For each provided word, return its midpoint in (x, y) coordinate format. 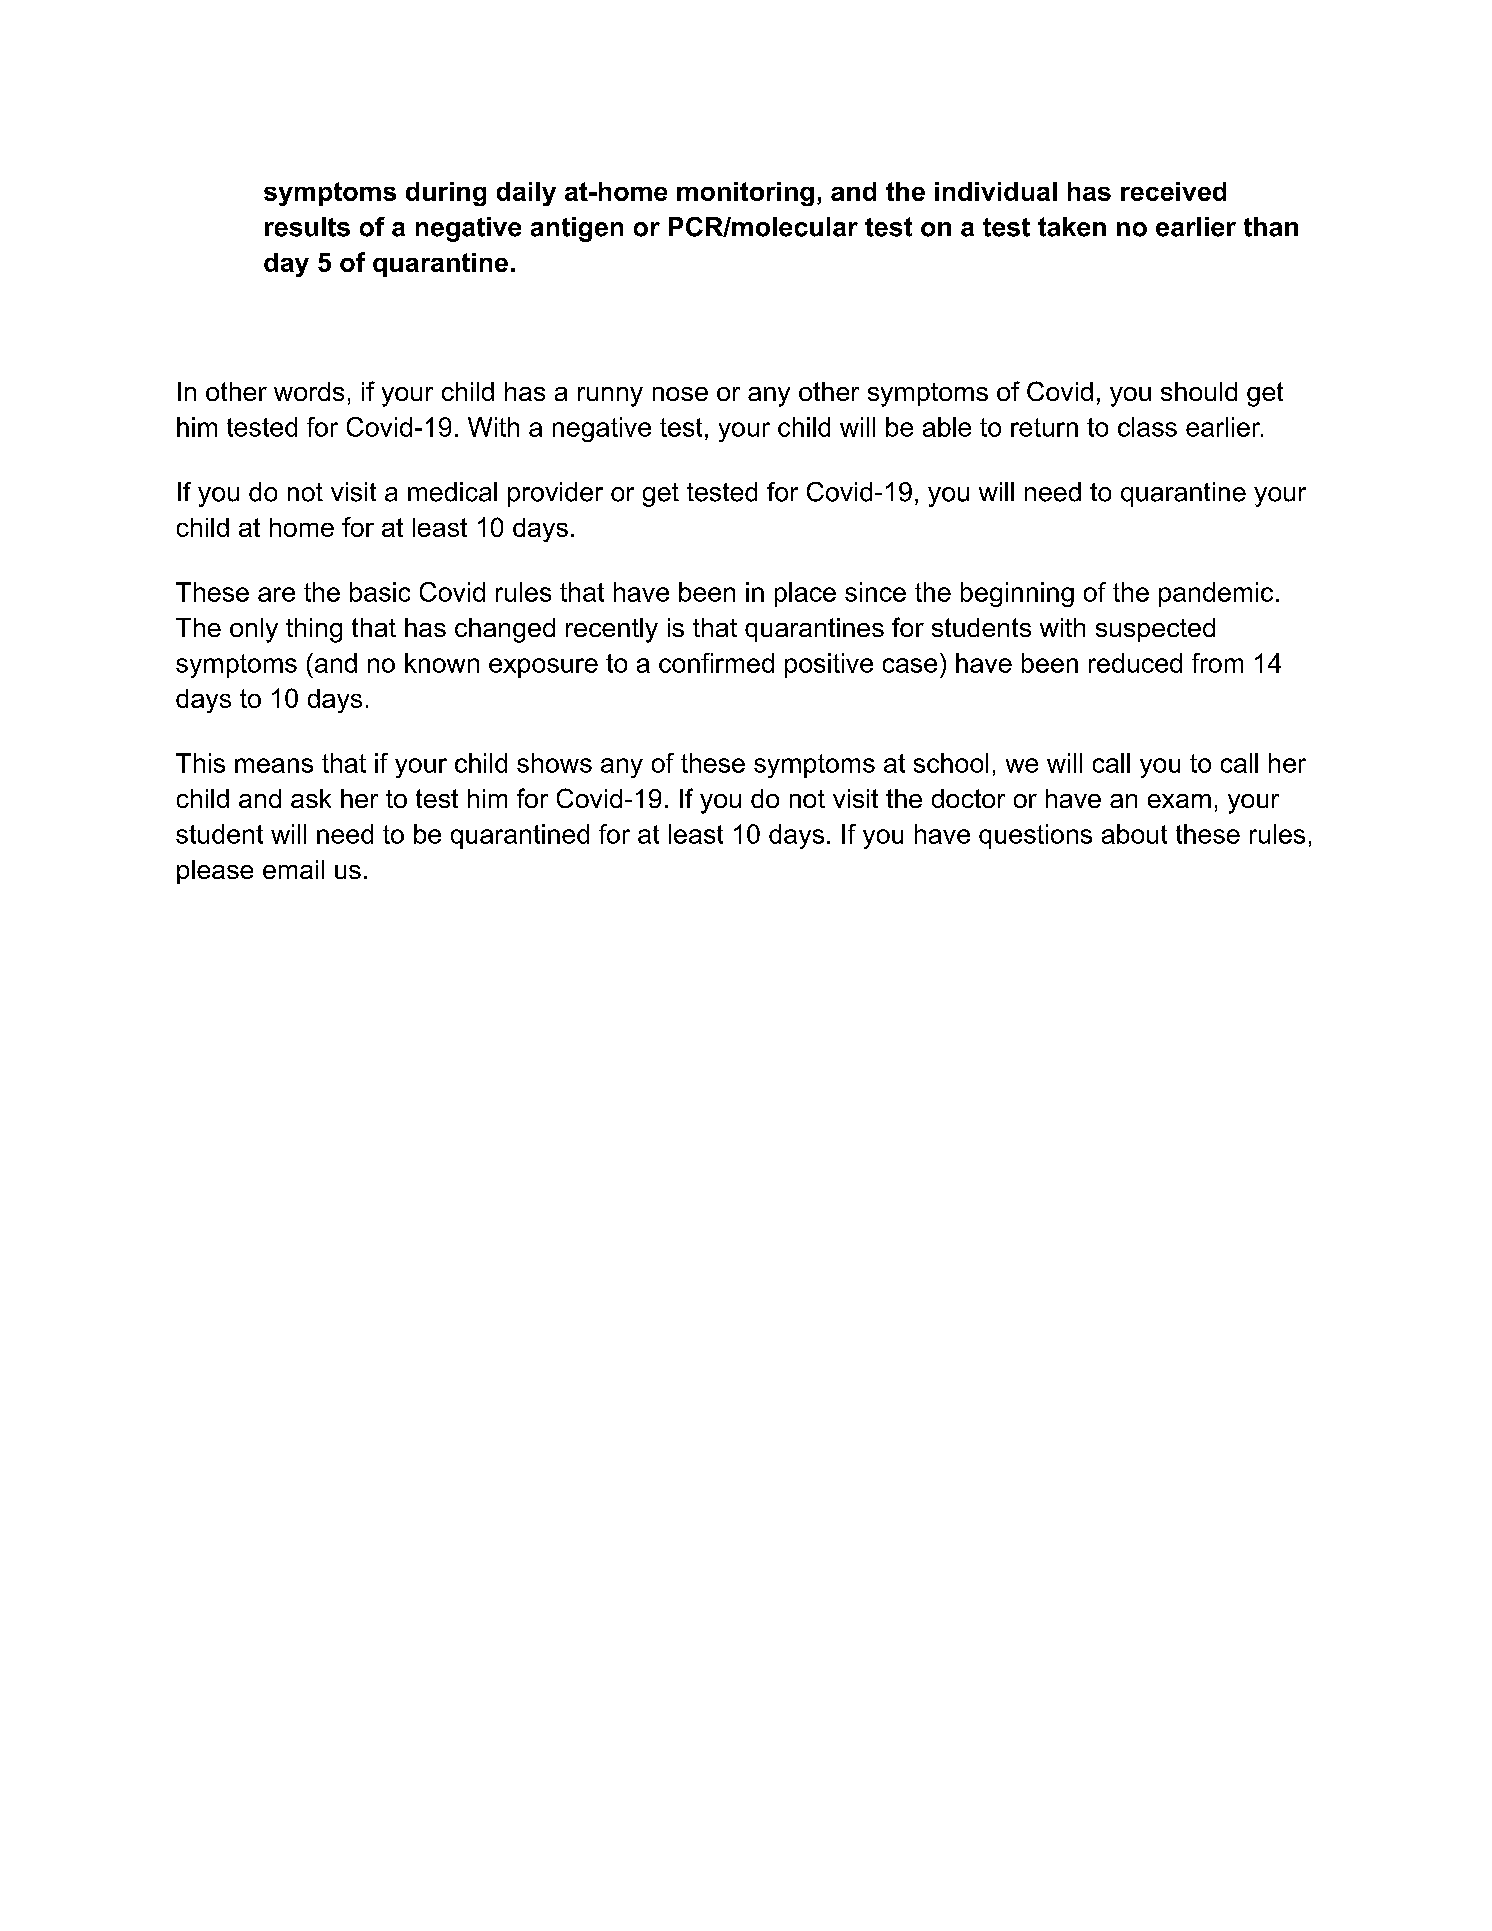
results (307, 227)
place (805, 594)
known (442, 663)
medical (452, 492)
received (1173, 191)
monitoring (745, 194)
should (1199, 391)
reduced (1135, 663)
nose (680, 394)
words (309, 391)
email (293, 869)
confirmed (716, 663)
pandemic (1216, 594)
